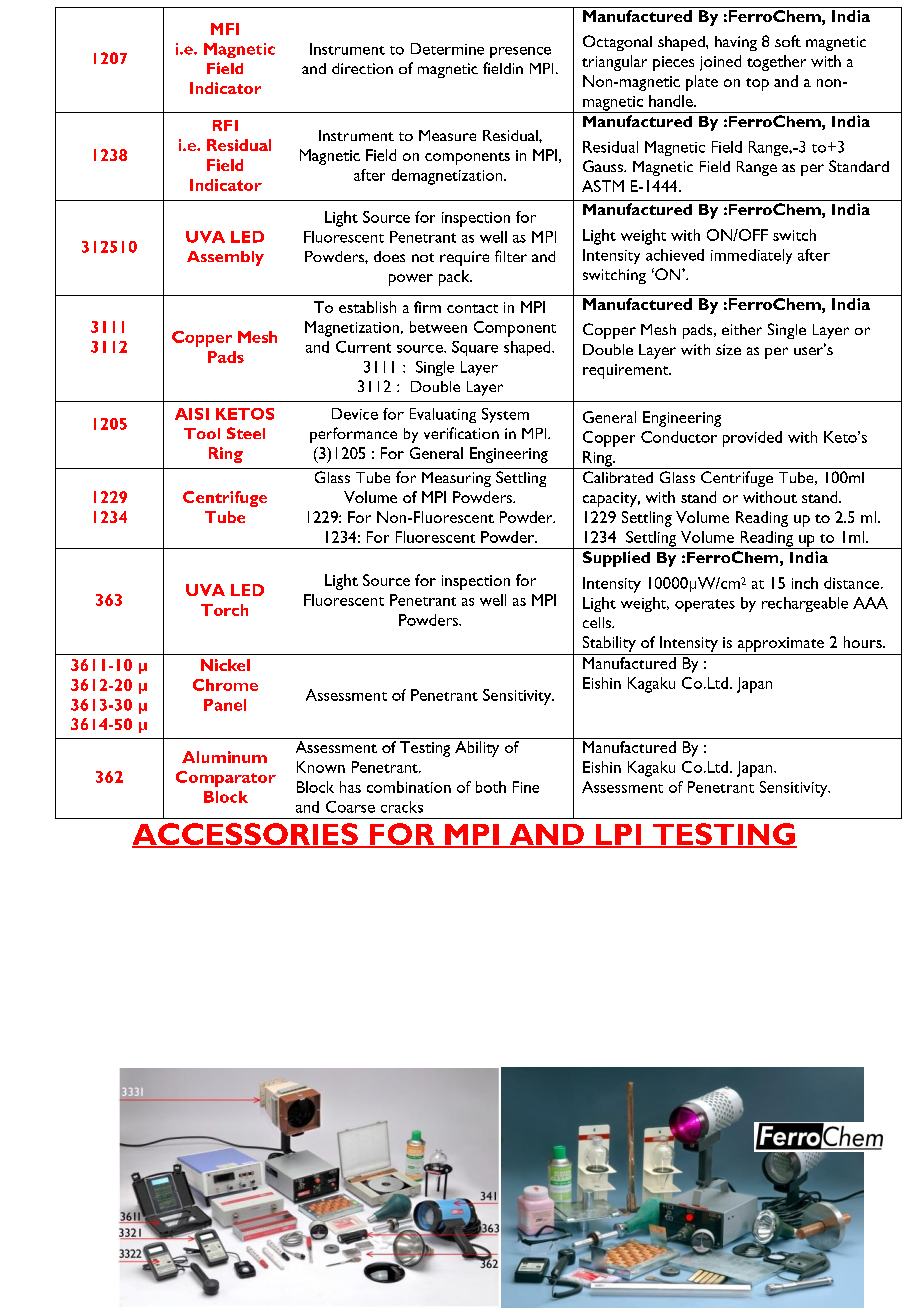  I want to click on presence, so click(520, 52).
